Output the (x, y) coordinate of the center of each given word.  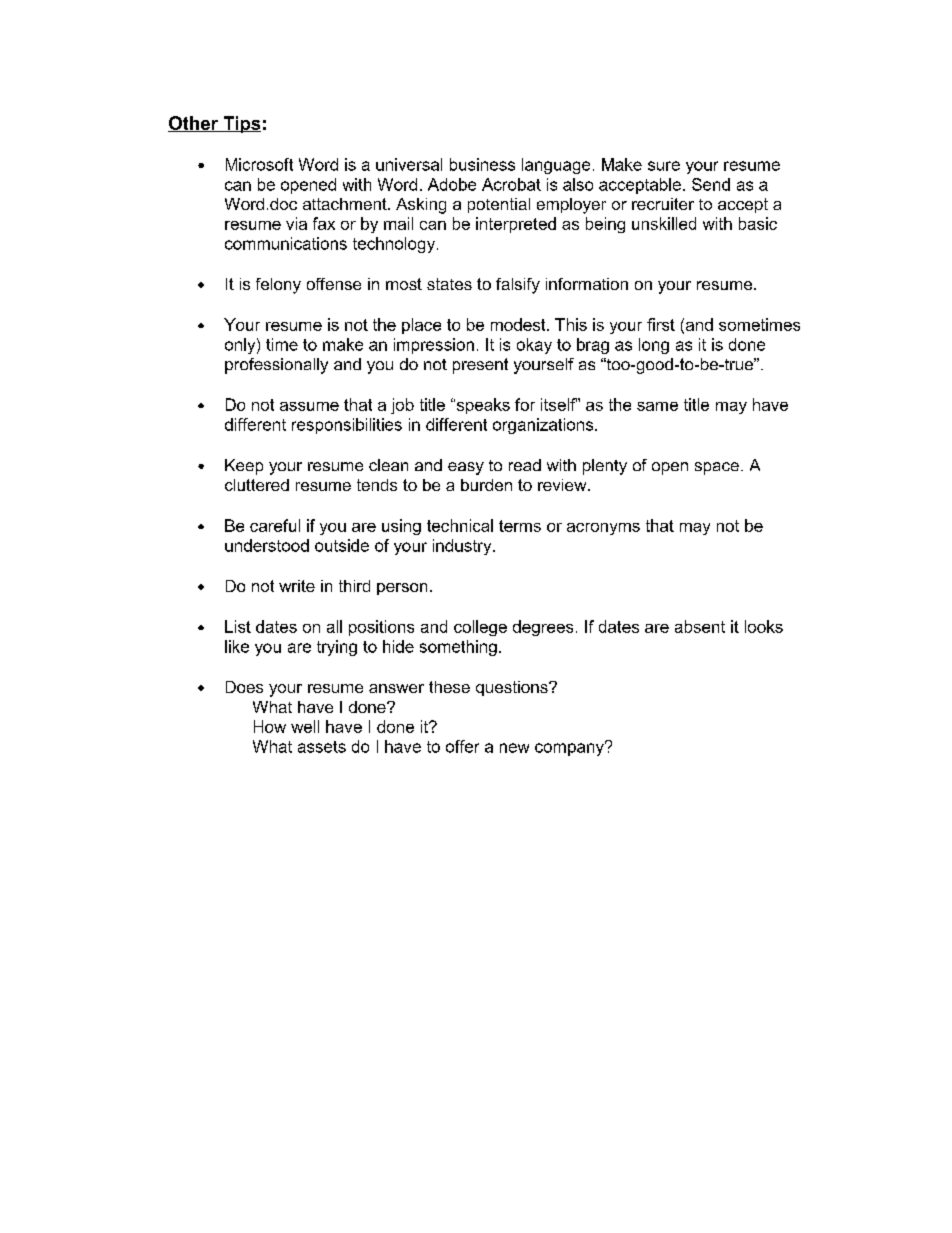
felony (278, 286)
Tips (241, 124)
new (514, 748)
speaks (482, 406)
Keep (244, 467)
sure (664, 166)
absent (700, 626)
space (717, 468)
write (297, 586)
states (449, 284)
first (661, 324)
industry (463, 547)
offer (462, 746)
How (270, 726)
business (482, 164)
